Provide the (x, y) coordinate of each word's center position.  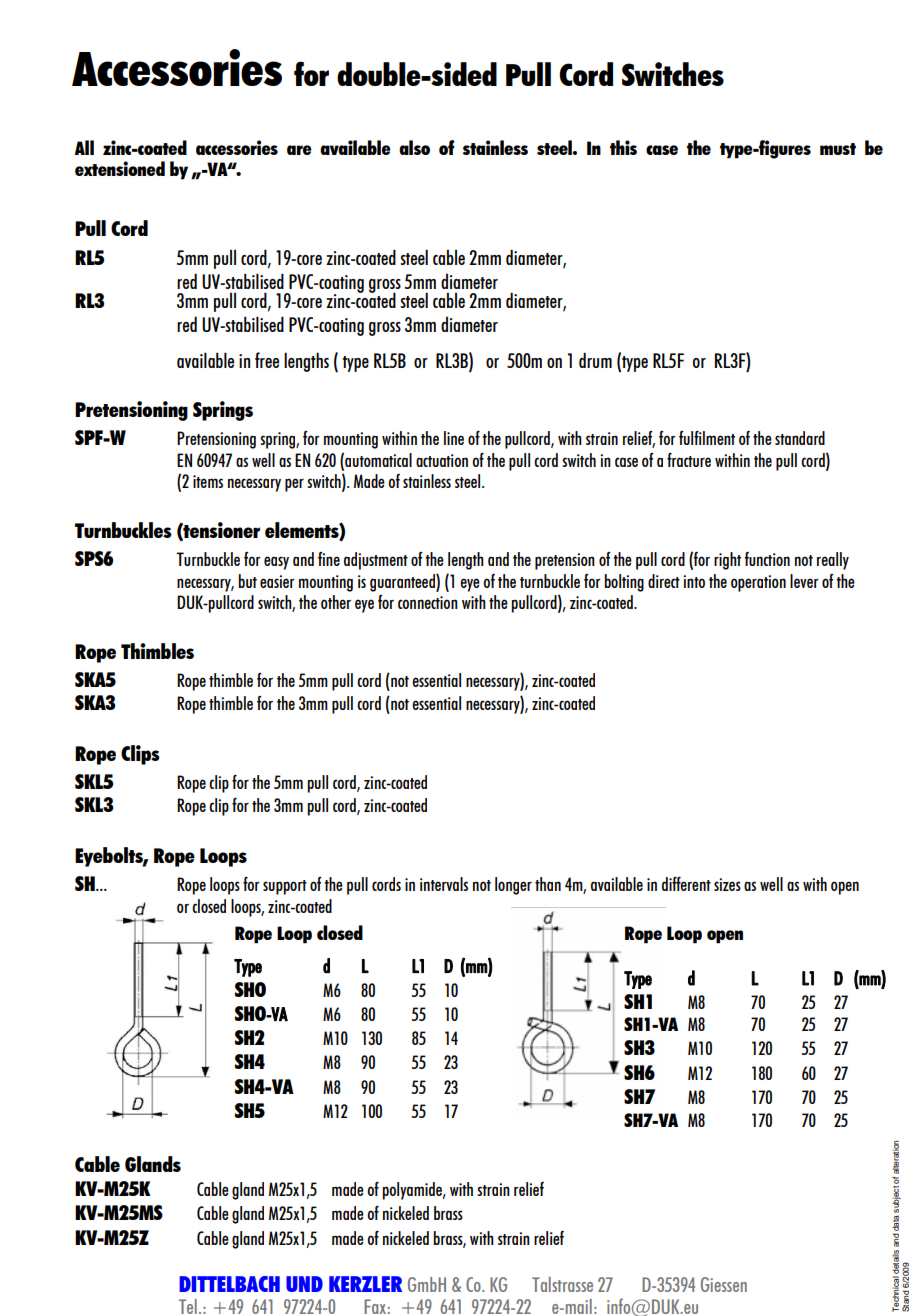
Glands (153, 1164)
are (299, 150)
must (838, 149)
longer (513, 886)
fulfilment (707, 438)
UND (304, 1284)
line (454, 438)
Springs (223, 411)
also (414, 147)
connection (428, 602)
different (686, 884)
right (727, 561)
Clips (140, 755)
